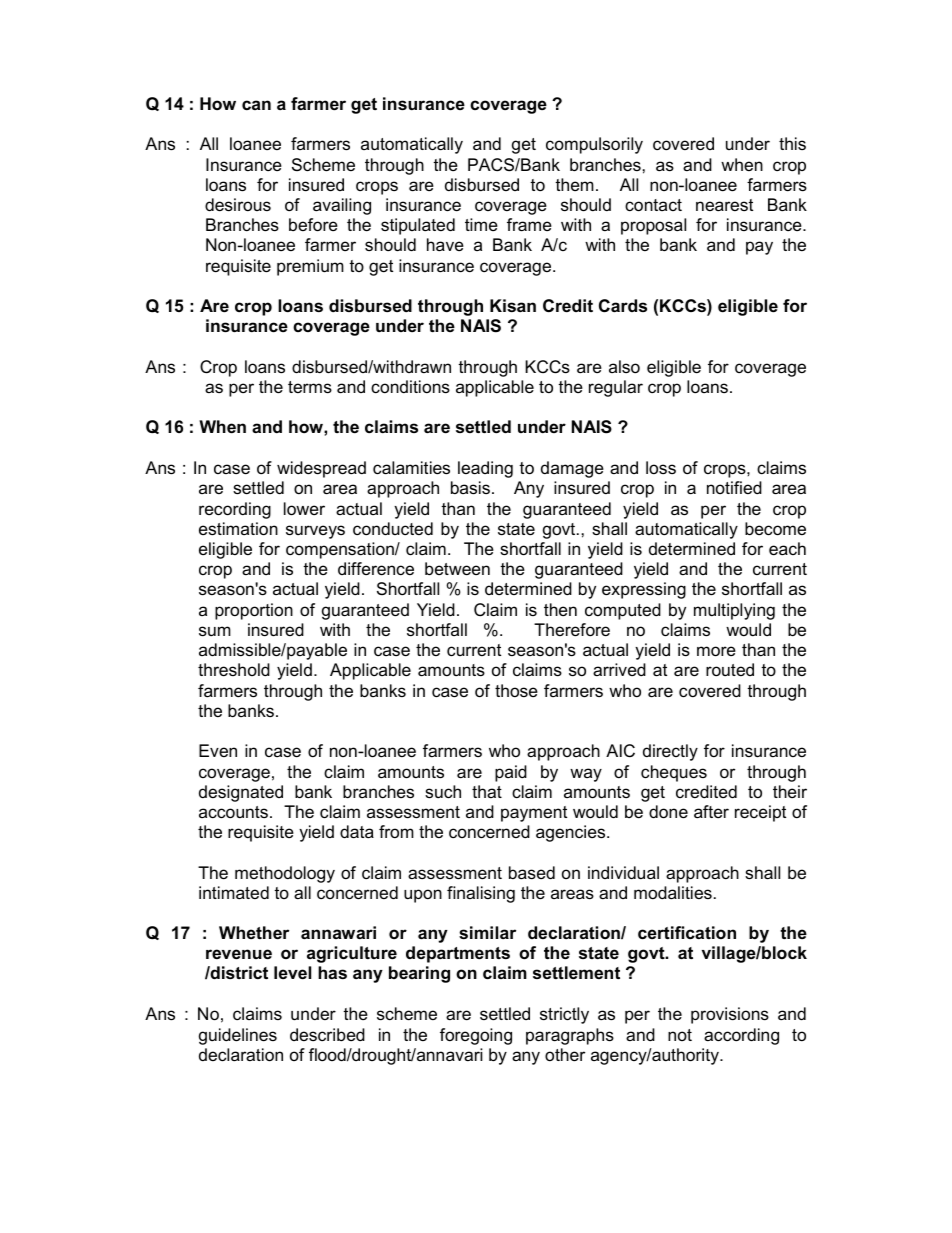 Image resolution: width=952 pixels, height=1233 pixels. Describe the element at coordinates (532, 873) in the screenshot. I see `based` at that location.
